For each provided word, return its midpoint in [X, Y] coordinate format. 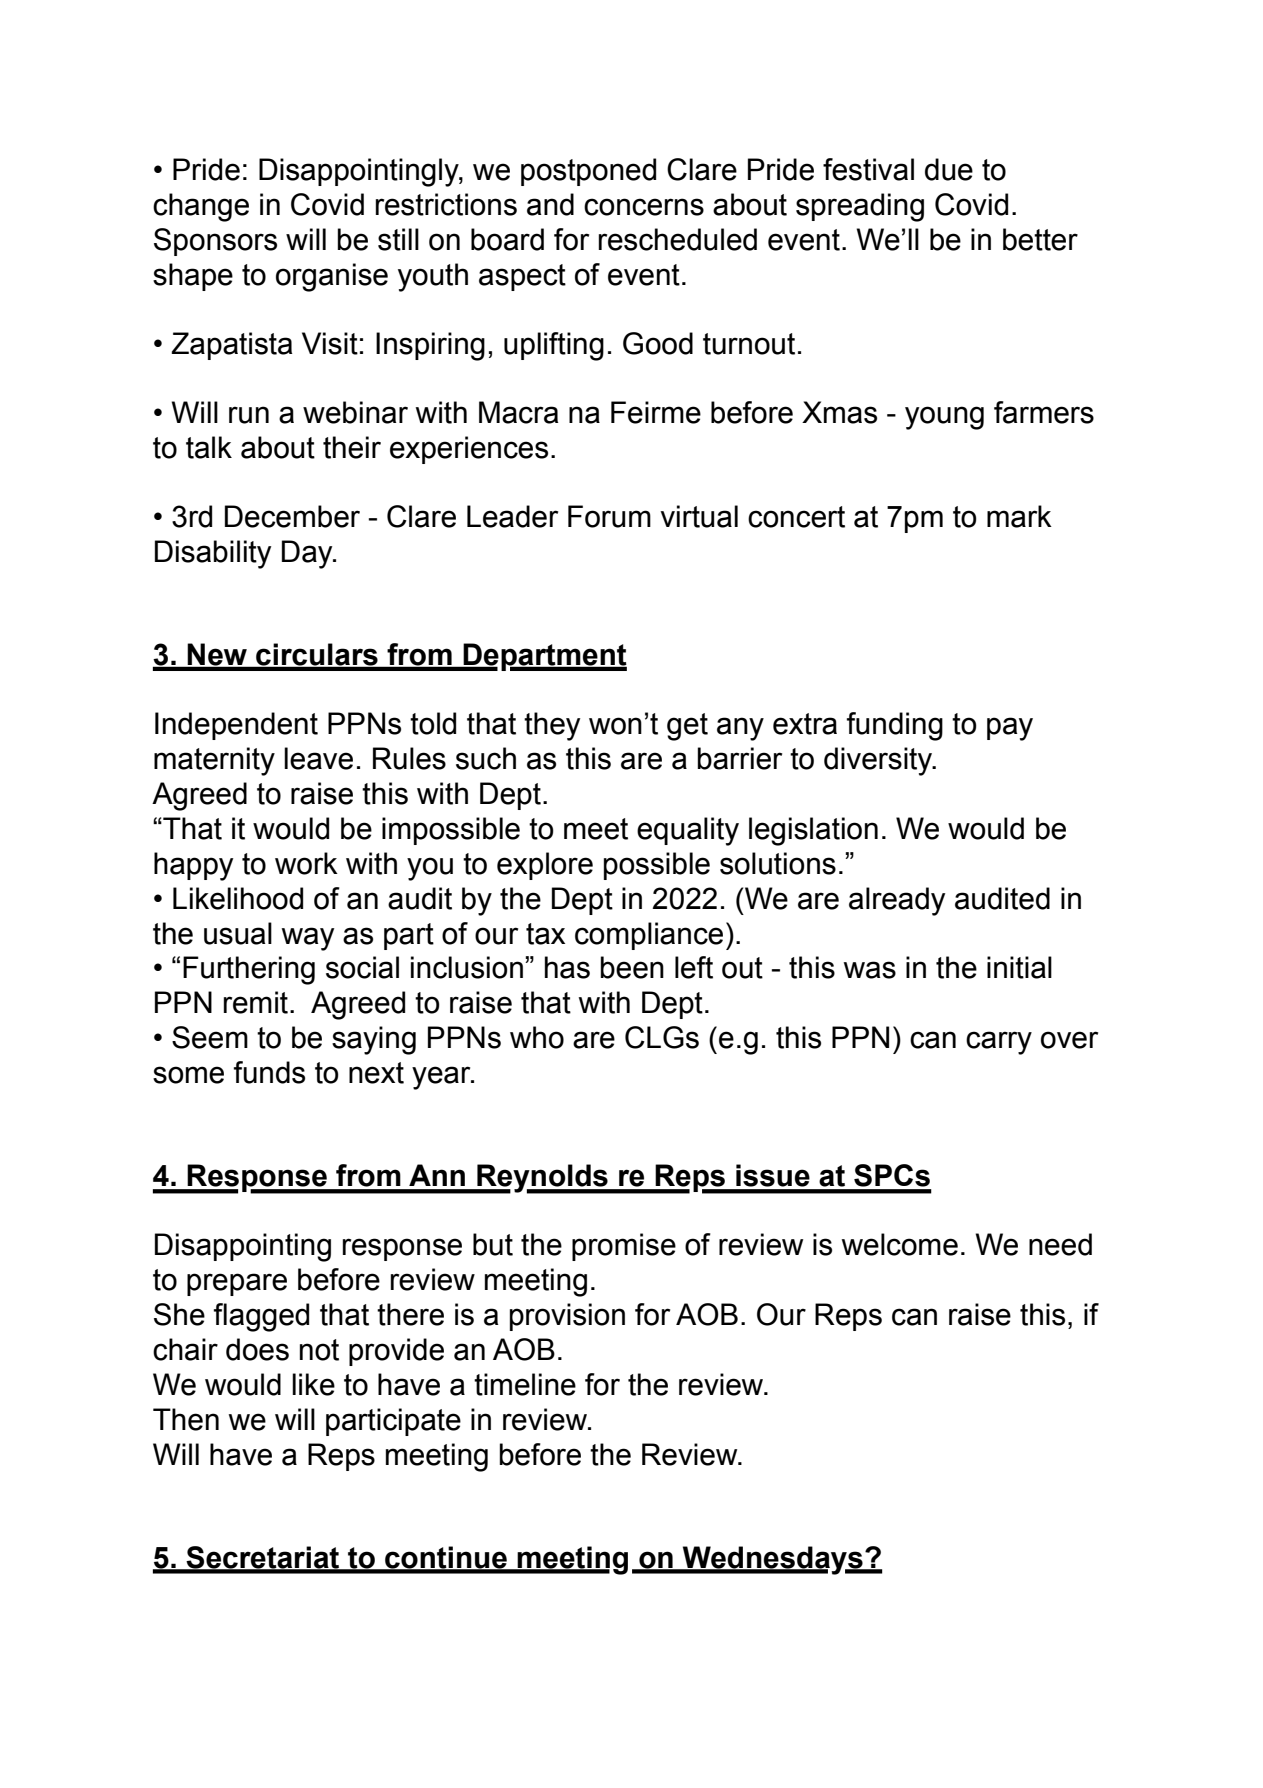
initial [1019, 967]
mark [1019, 516]
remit [256, 1002]
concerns [644, 207]
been [632, 967]
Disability [213, 554]
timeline [525, 1384]
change [201, 207]
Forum [609, 516]
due [949, 169]
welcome [900, 1244]
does [257, 1349]
